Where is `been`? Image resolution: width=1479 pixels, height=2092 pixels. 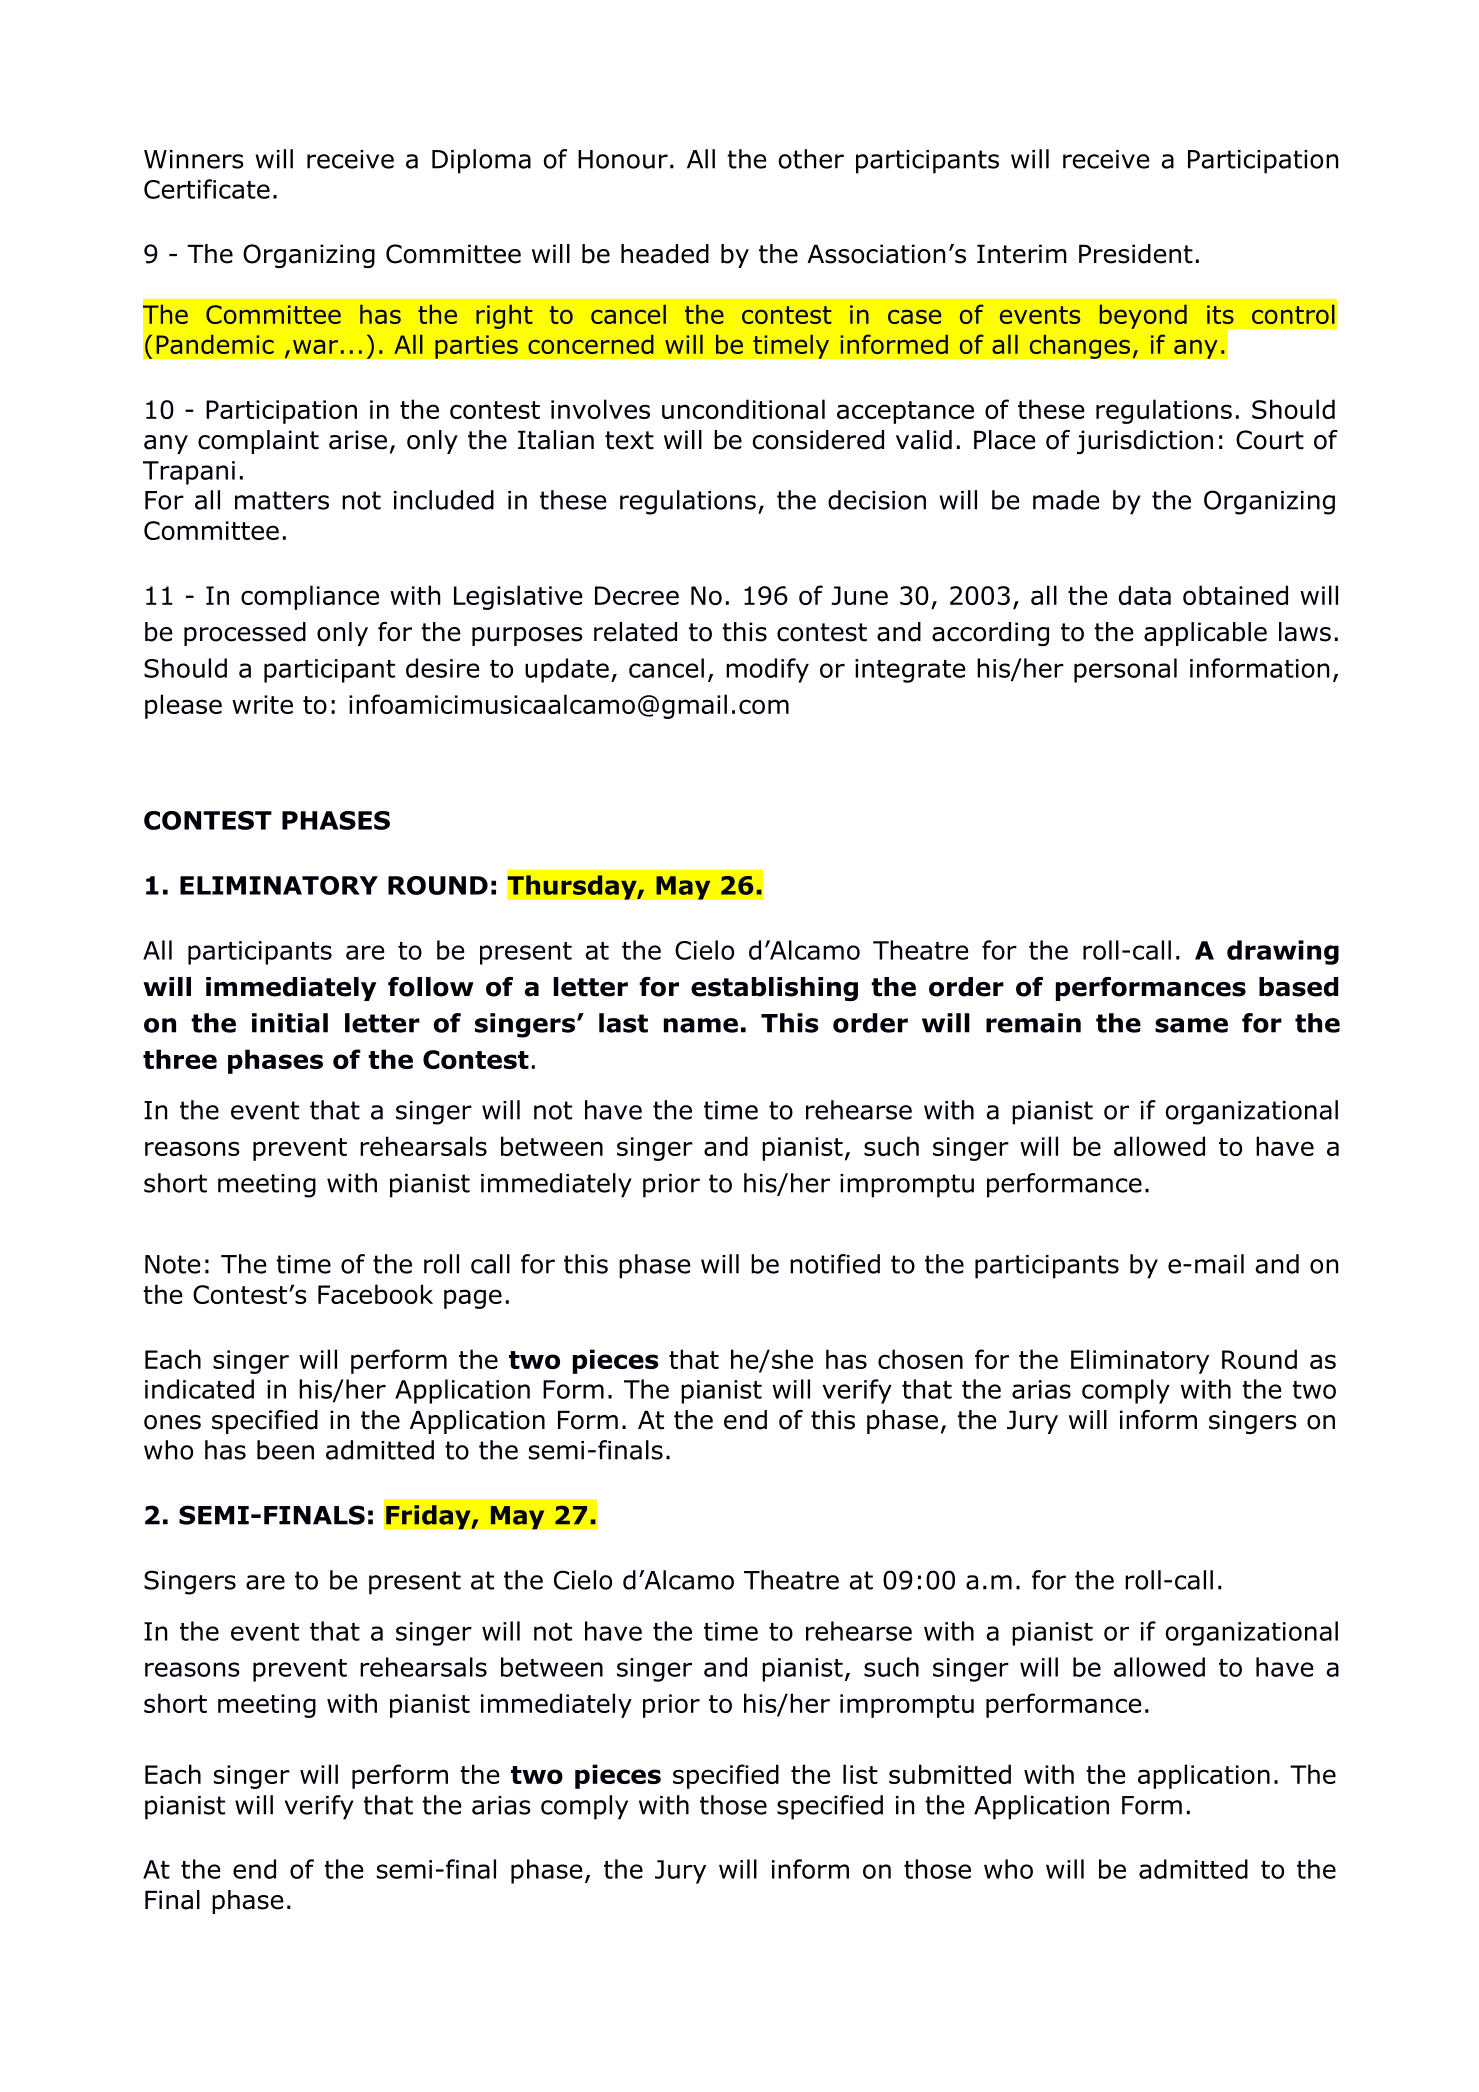
been is located at coordinates (285, 1450).
